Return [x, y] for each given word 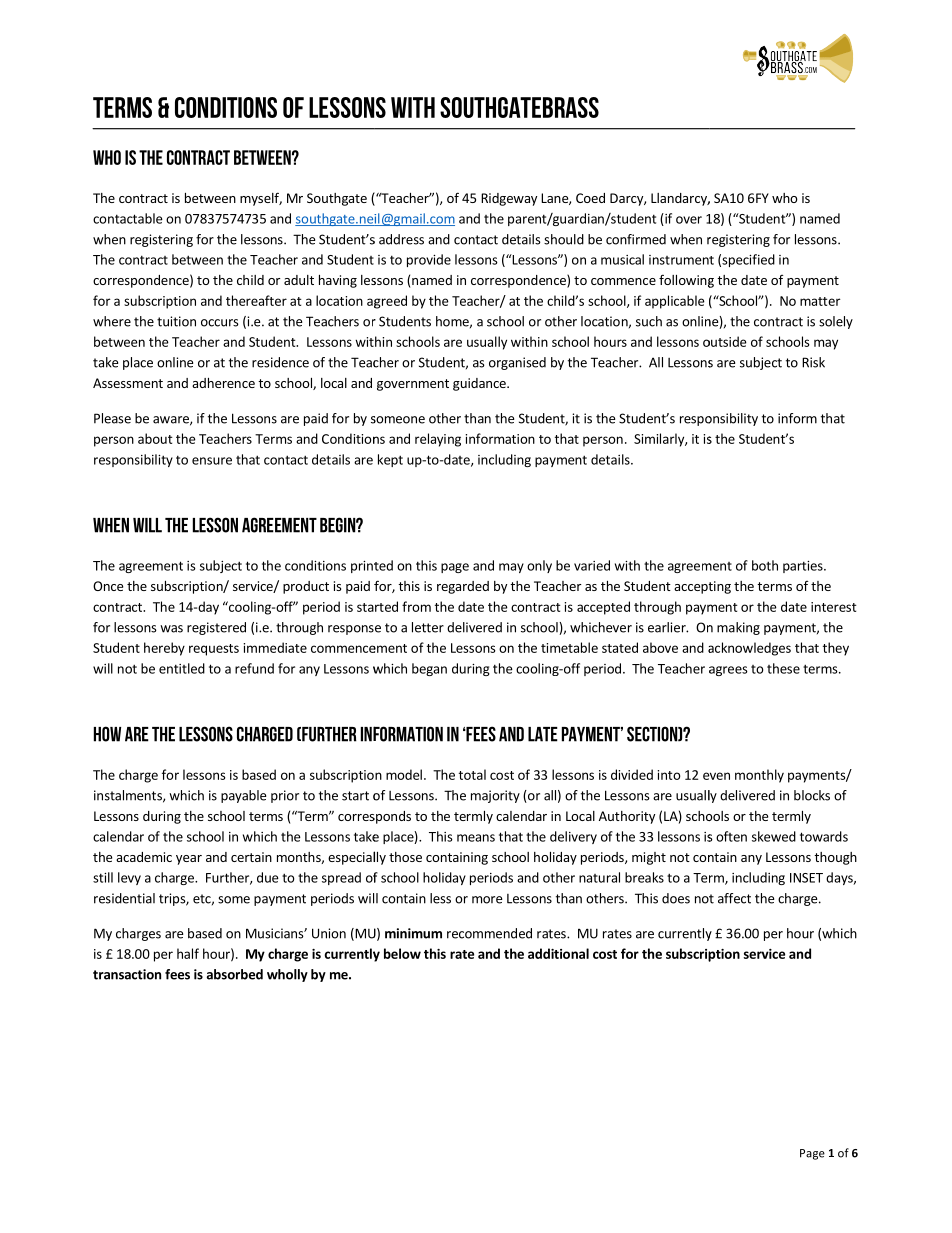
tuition [176, 321]
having [338, 281]
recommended [489, 933]
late [543, 734]
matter [820, 301]
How [107, 734]
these [783, 668]
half [188, 953]
